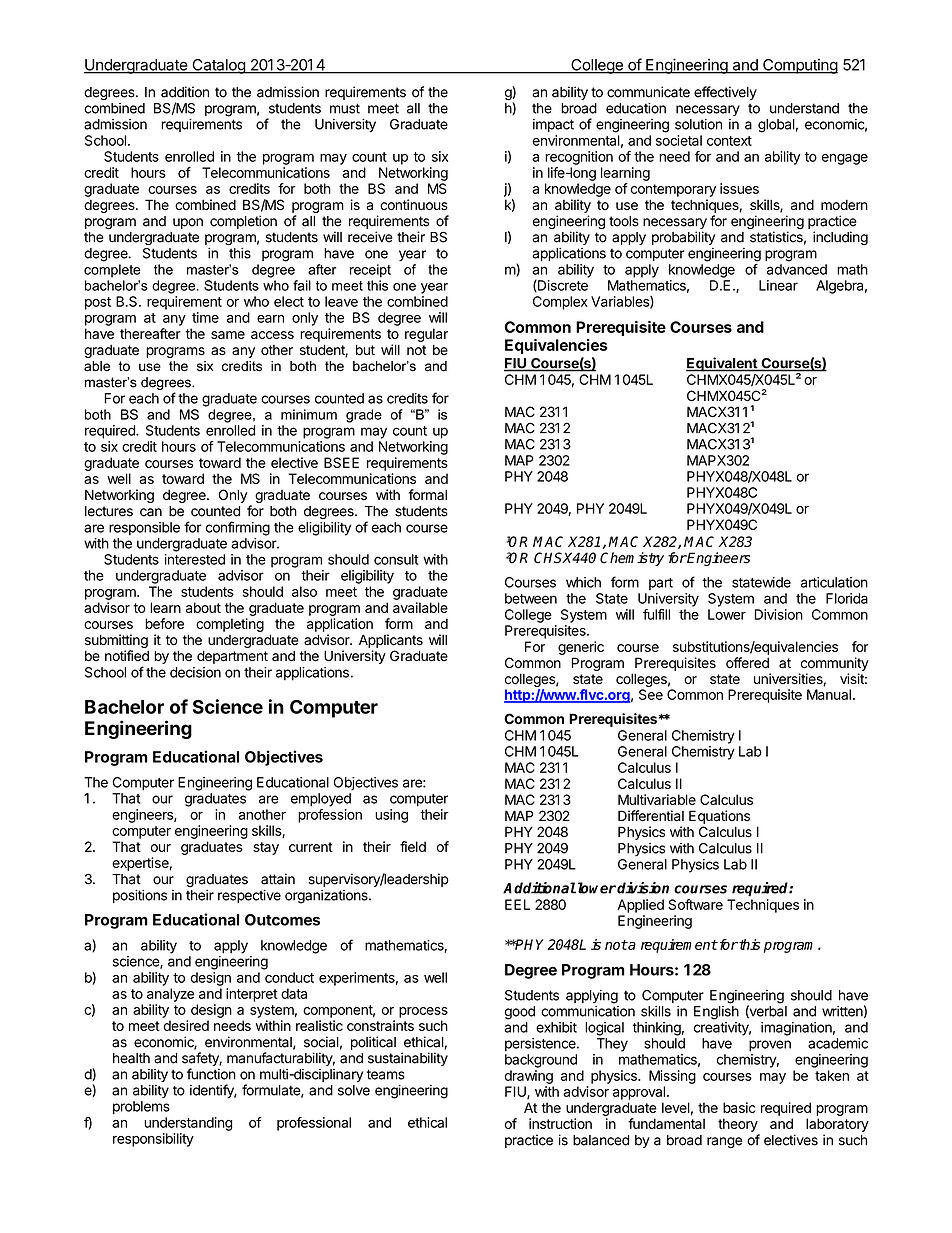  Describe the element at coordinates (529, 1077) in the screenshot. I see `drawing` at that location.
